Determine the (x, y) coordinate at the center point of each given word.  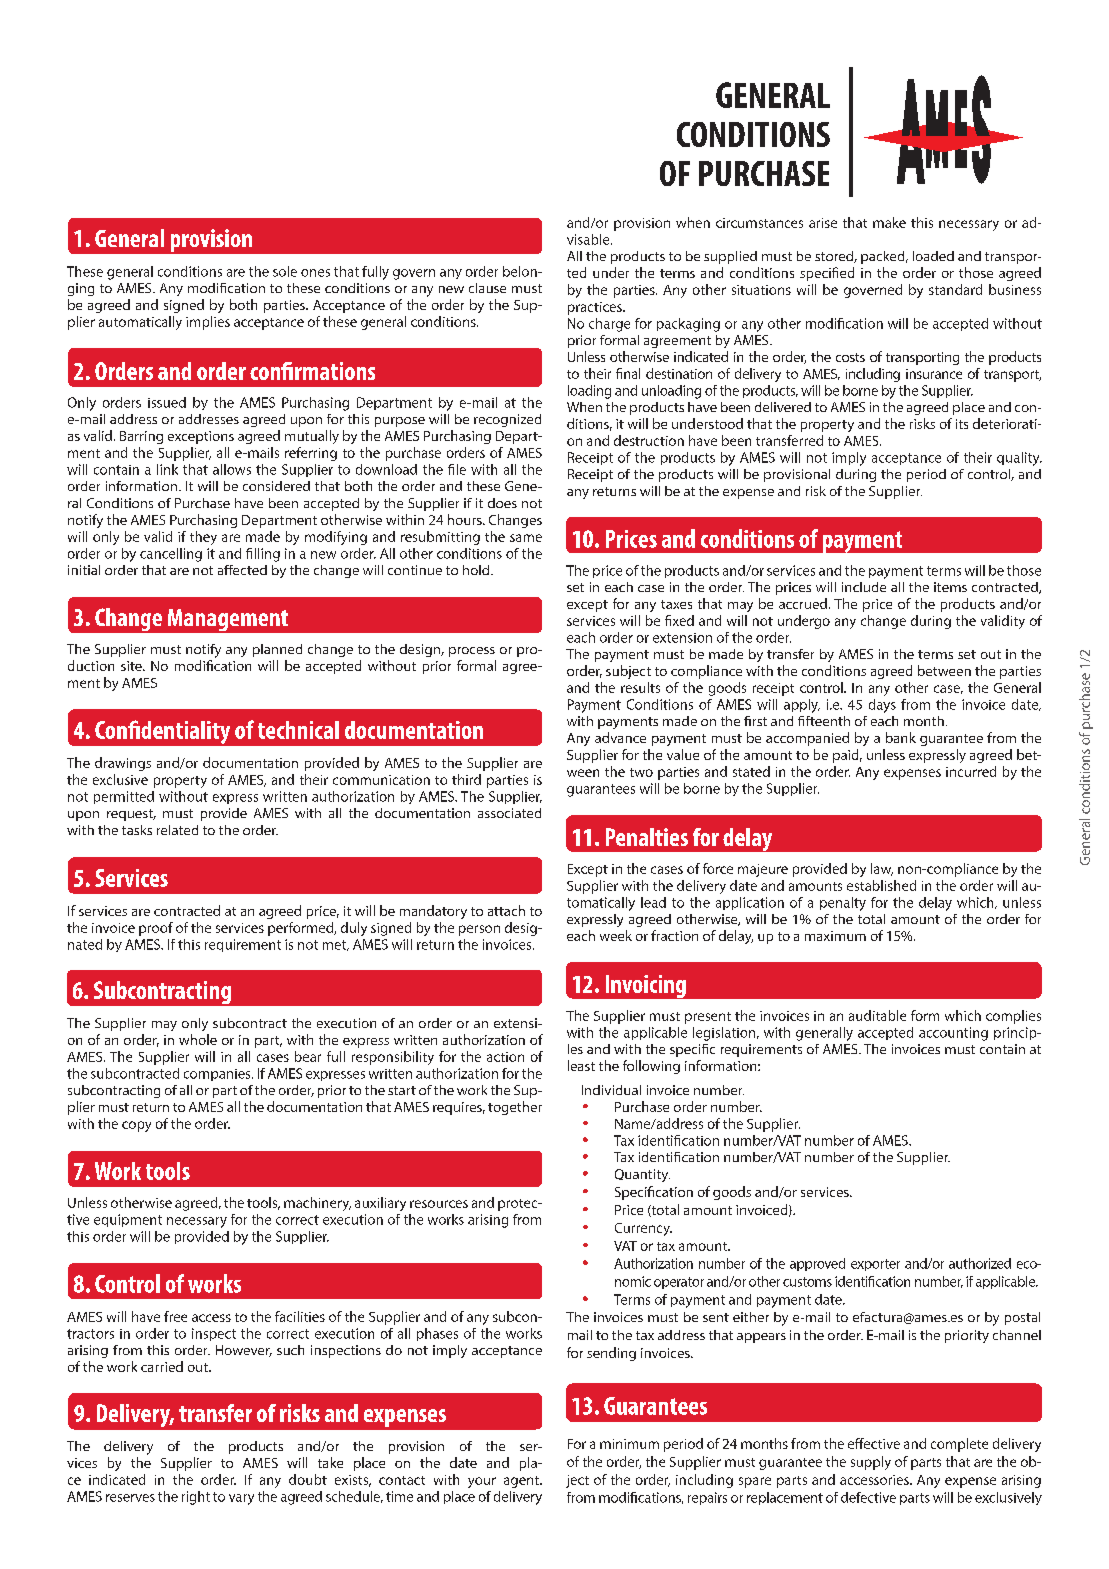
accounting (953, 1034)
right (196, 1498)
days (882, 706)
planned (277, 650)
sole (285, 271)
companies (218, 1075)
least (581, 1065)
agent (522, 1482)
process (472, 652)
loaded (933, 256)
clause (487, 288)
